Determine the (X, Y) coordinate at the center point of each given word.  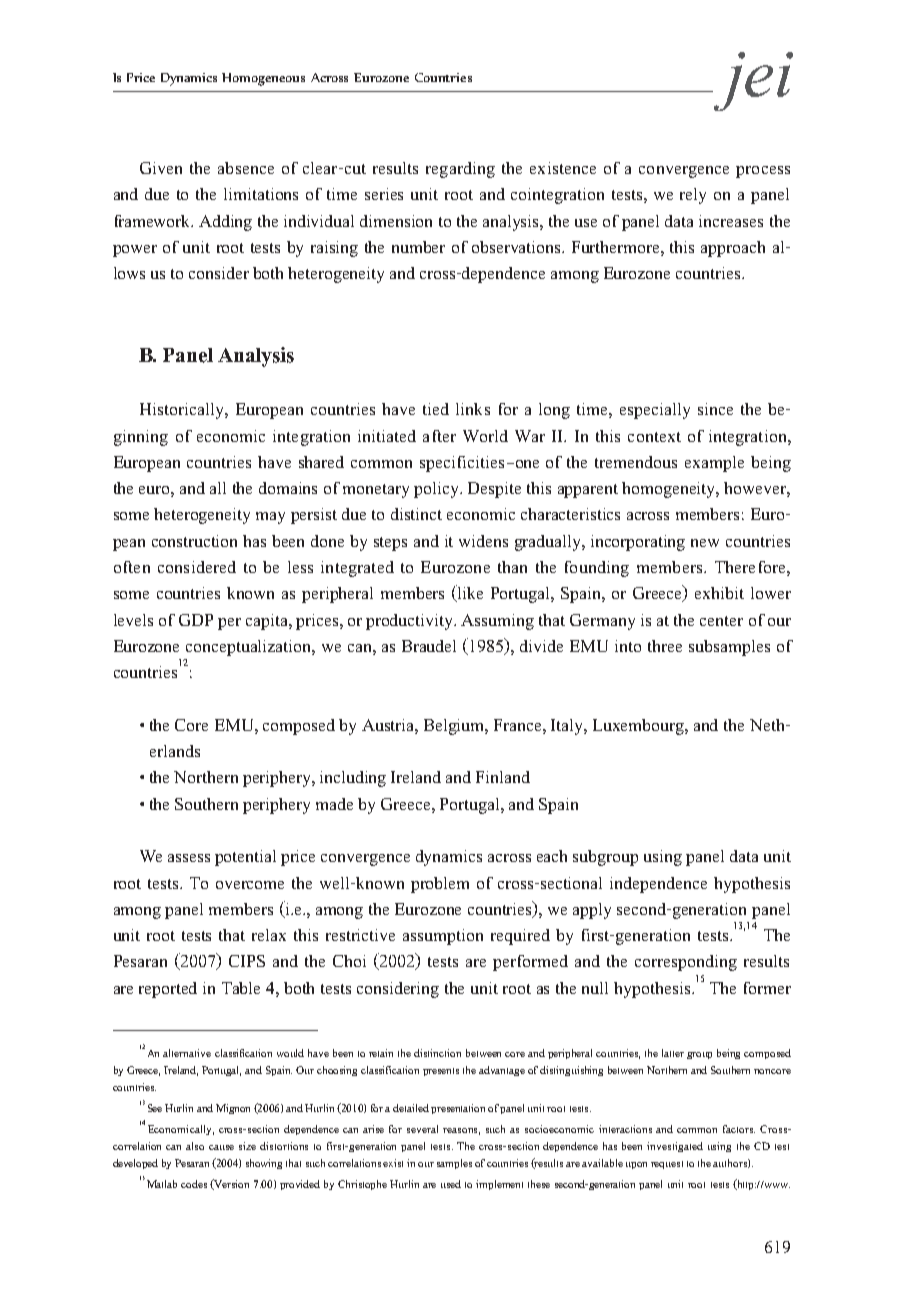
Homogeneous (263, 79)
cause (221, 1147)
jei (752, 81)
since (715, 409)
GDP (196, 620)
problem (440, 885)
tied (436, 409)
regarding (460, 170)
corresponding (686, 963)
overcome (250, 885)
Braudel (429, 646)
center (721, 621)
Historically (183, 411)
